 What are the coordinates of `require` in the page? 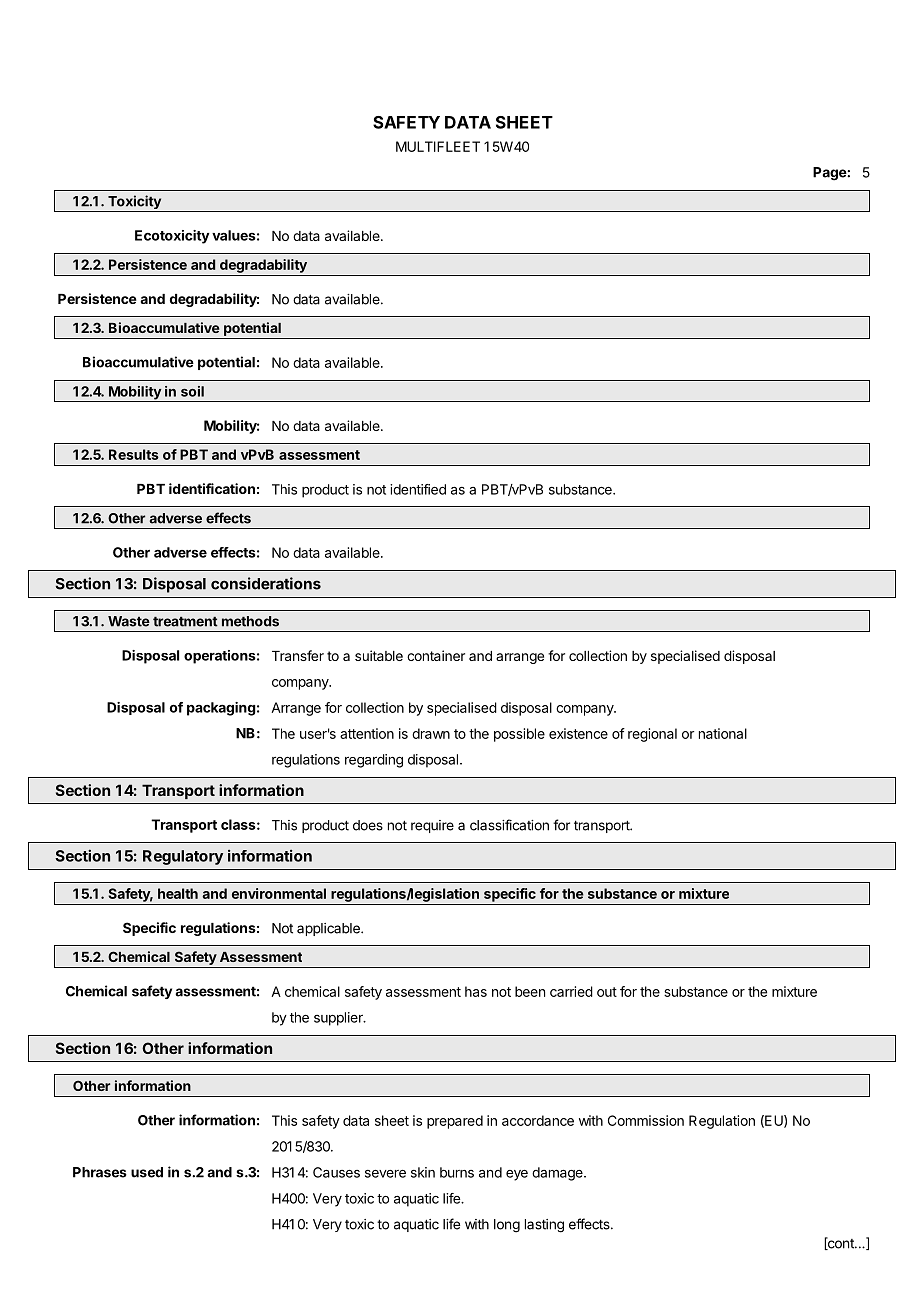 It's located at (432, 826).
